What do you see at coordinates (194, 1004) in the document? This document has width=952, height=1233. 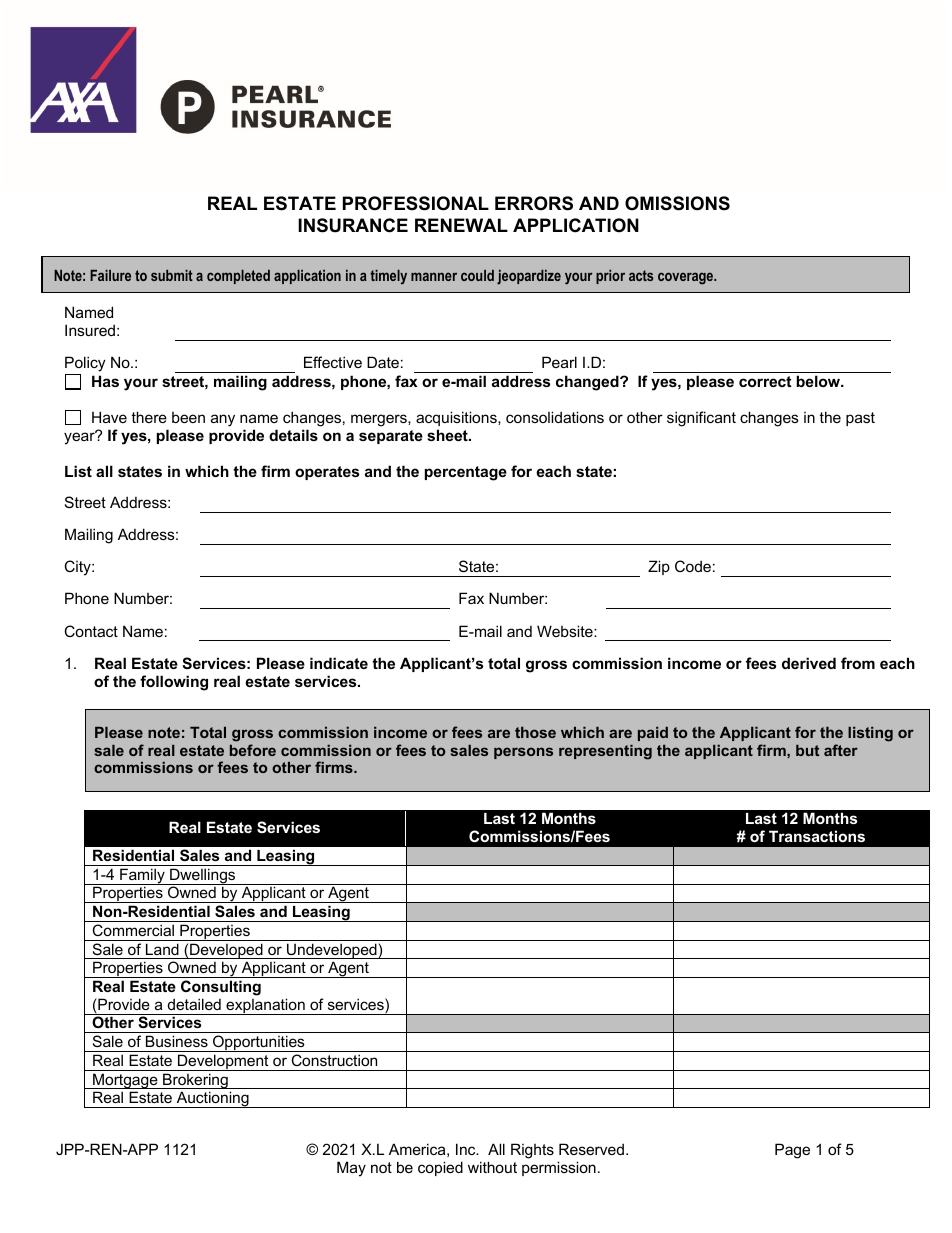 I see `detailed` at bounding box center [194, 1004].
